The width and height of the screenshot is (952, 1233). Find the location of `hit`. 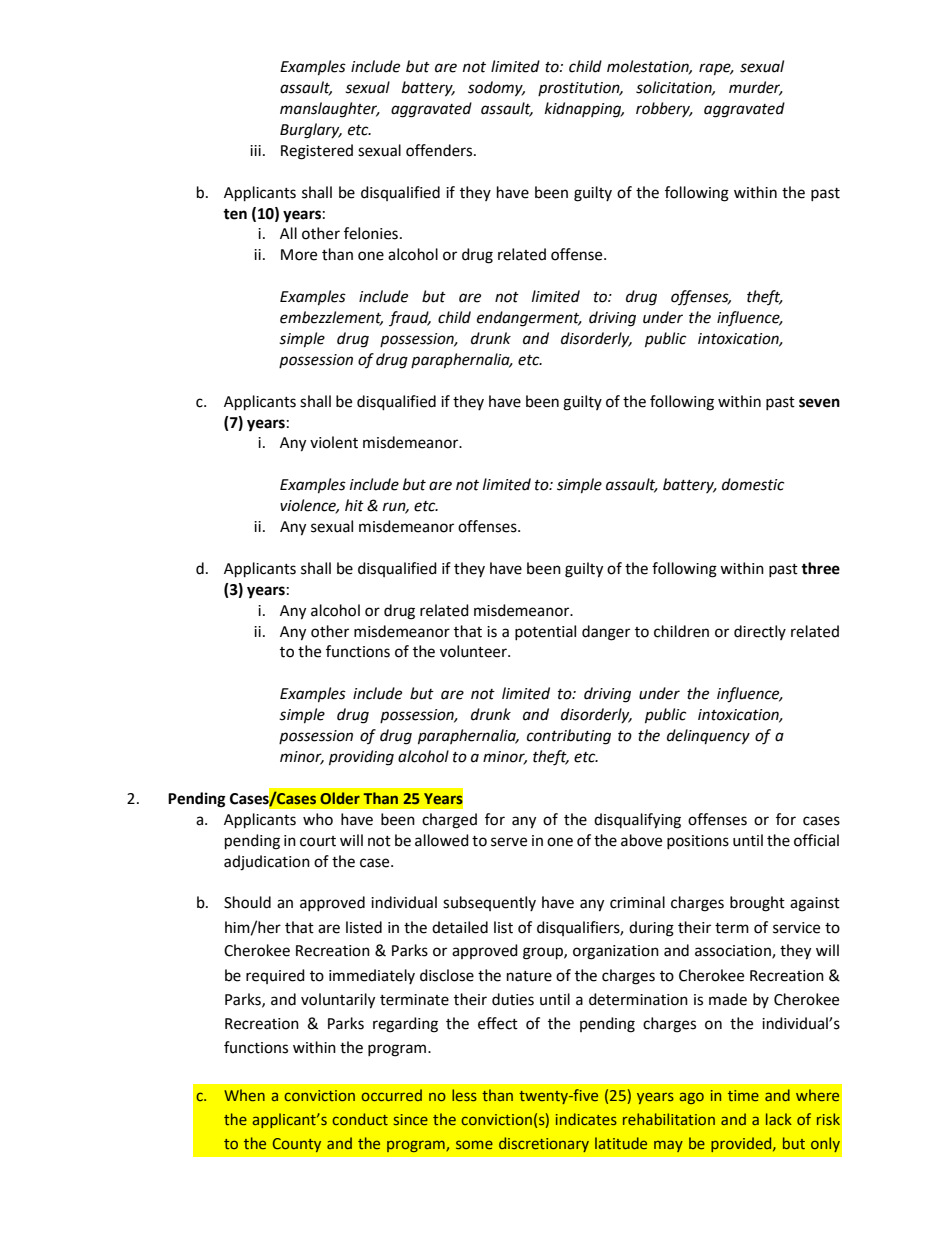

hit is located at coordinates (354, 505).
